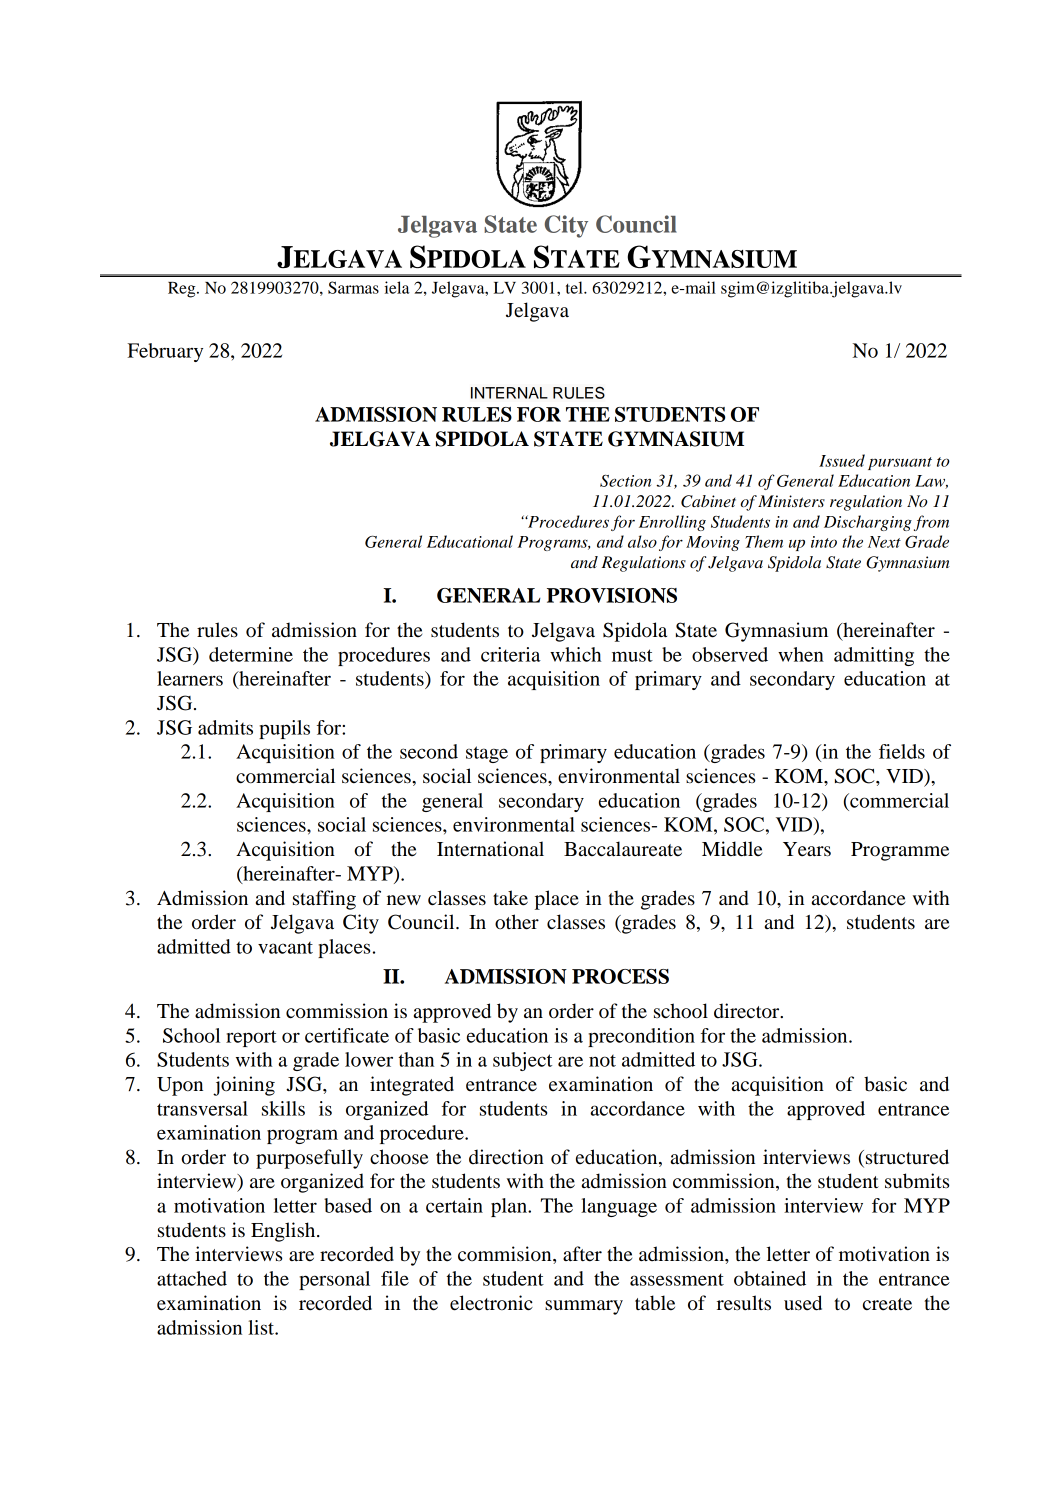 This page has height=1485, width=1050. Describe the element at coordinates (284, 729) in the page. I see `pupils` at that location.
